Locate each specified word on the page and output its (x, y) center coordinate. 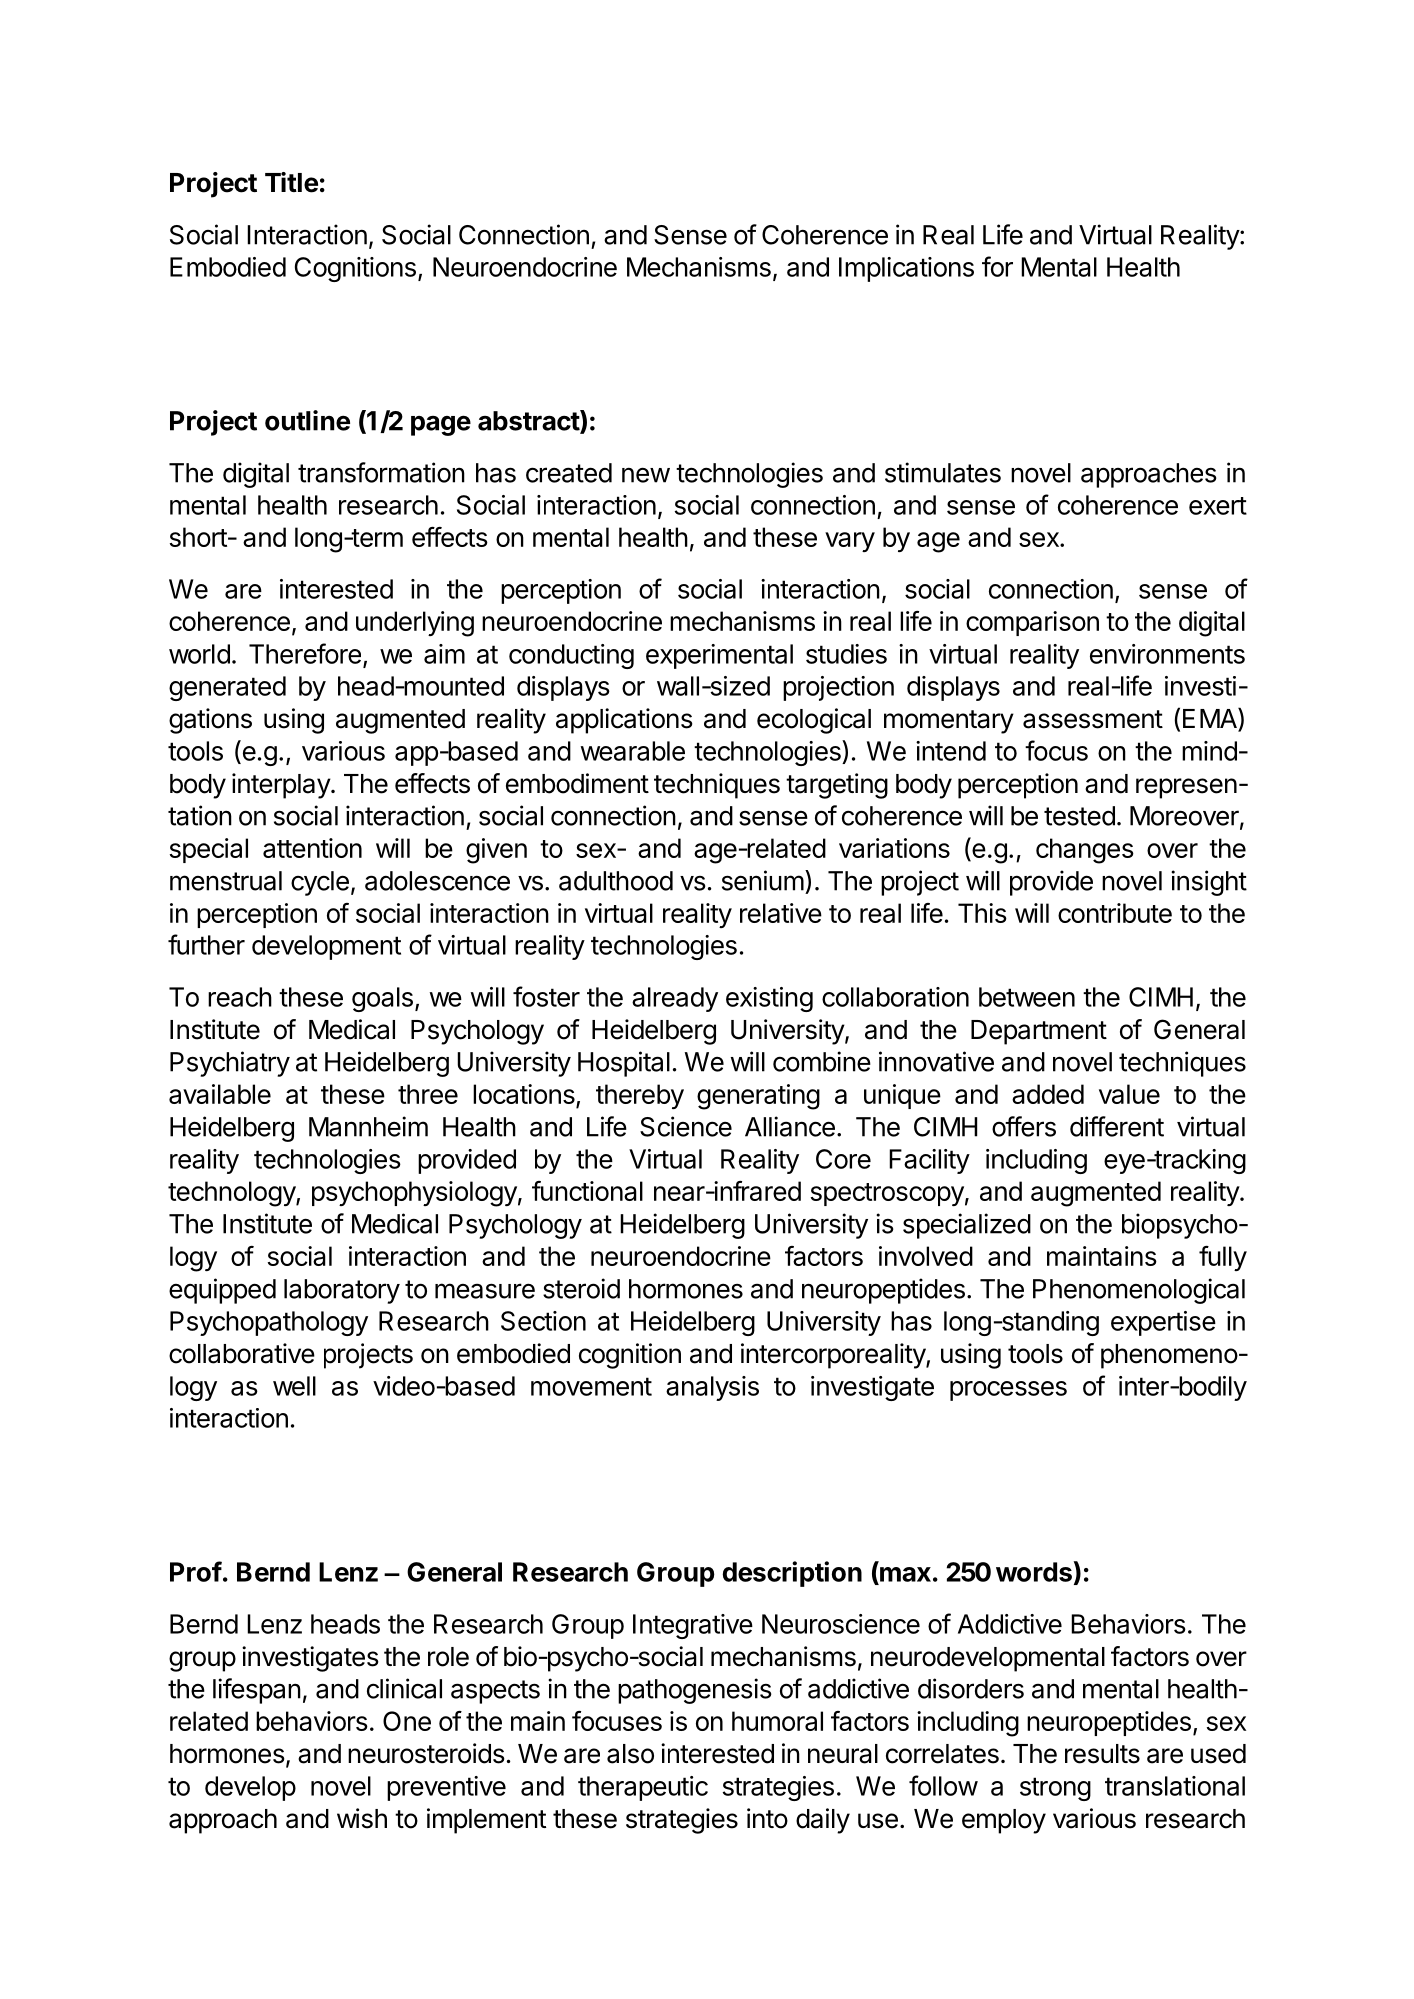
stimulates (943, 472)
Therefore (305, 653)
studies (846, 654)
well (294, 1386)
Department (1039, 1032)
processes (1008, 1391)
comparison (1032, 623)
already (675, 999)
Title (291, 182)
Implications (906, 269)
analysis (712, 1388)
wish (362, 1818)
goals (382, 999)
